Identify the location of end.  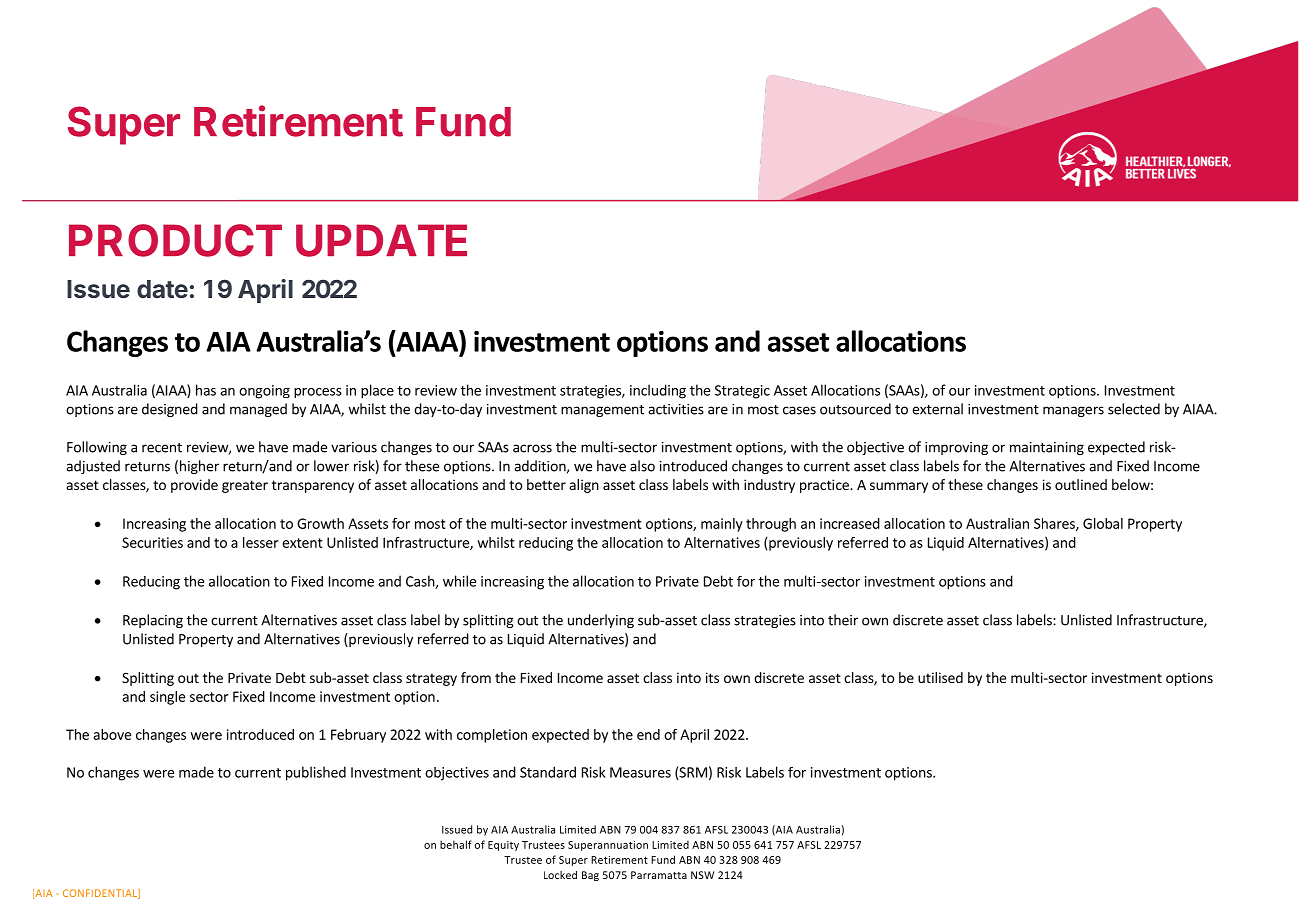
(648, 734).
